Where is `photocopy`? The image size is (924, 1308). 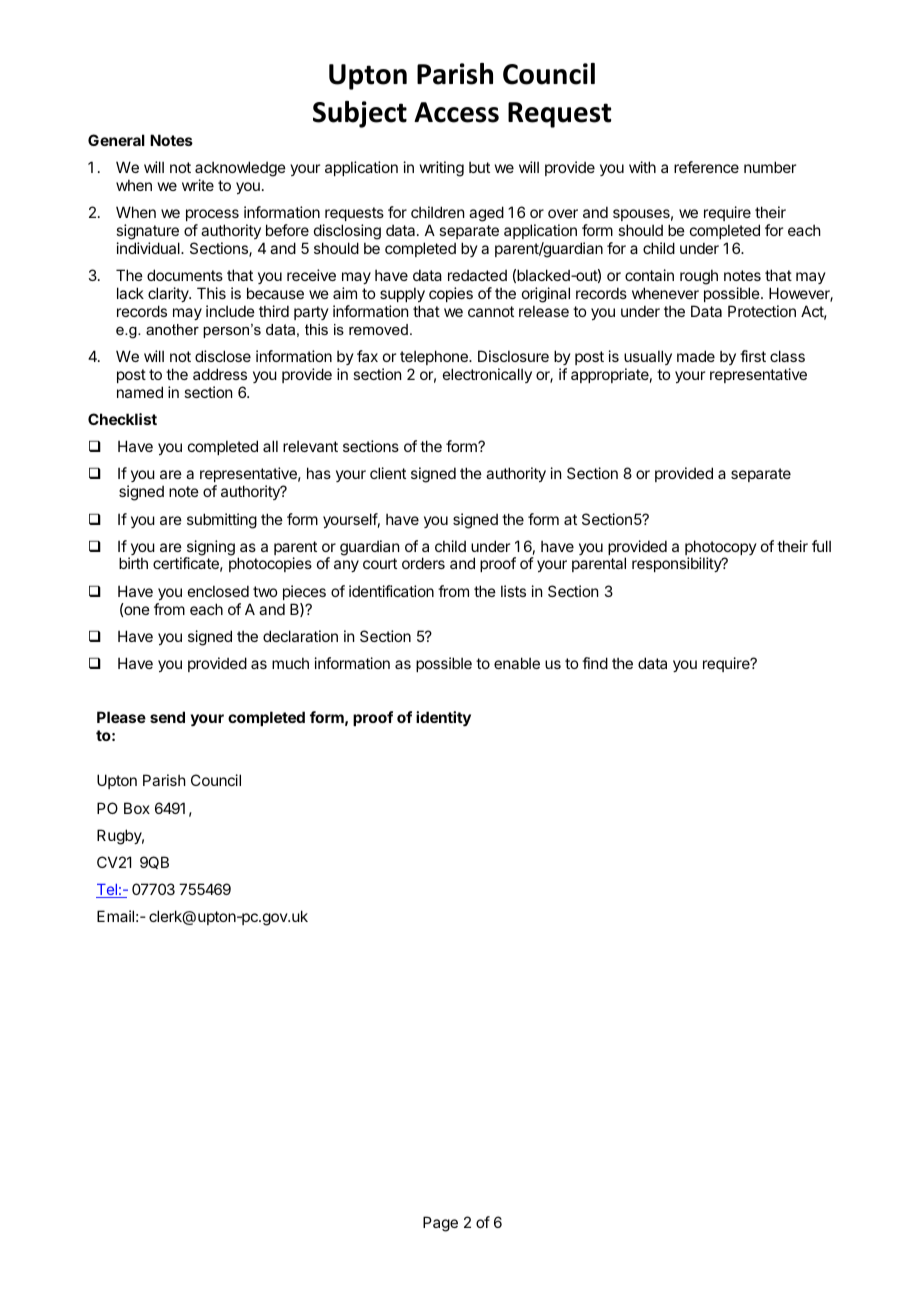
photocopy is located at coordinates (721, 549).
